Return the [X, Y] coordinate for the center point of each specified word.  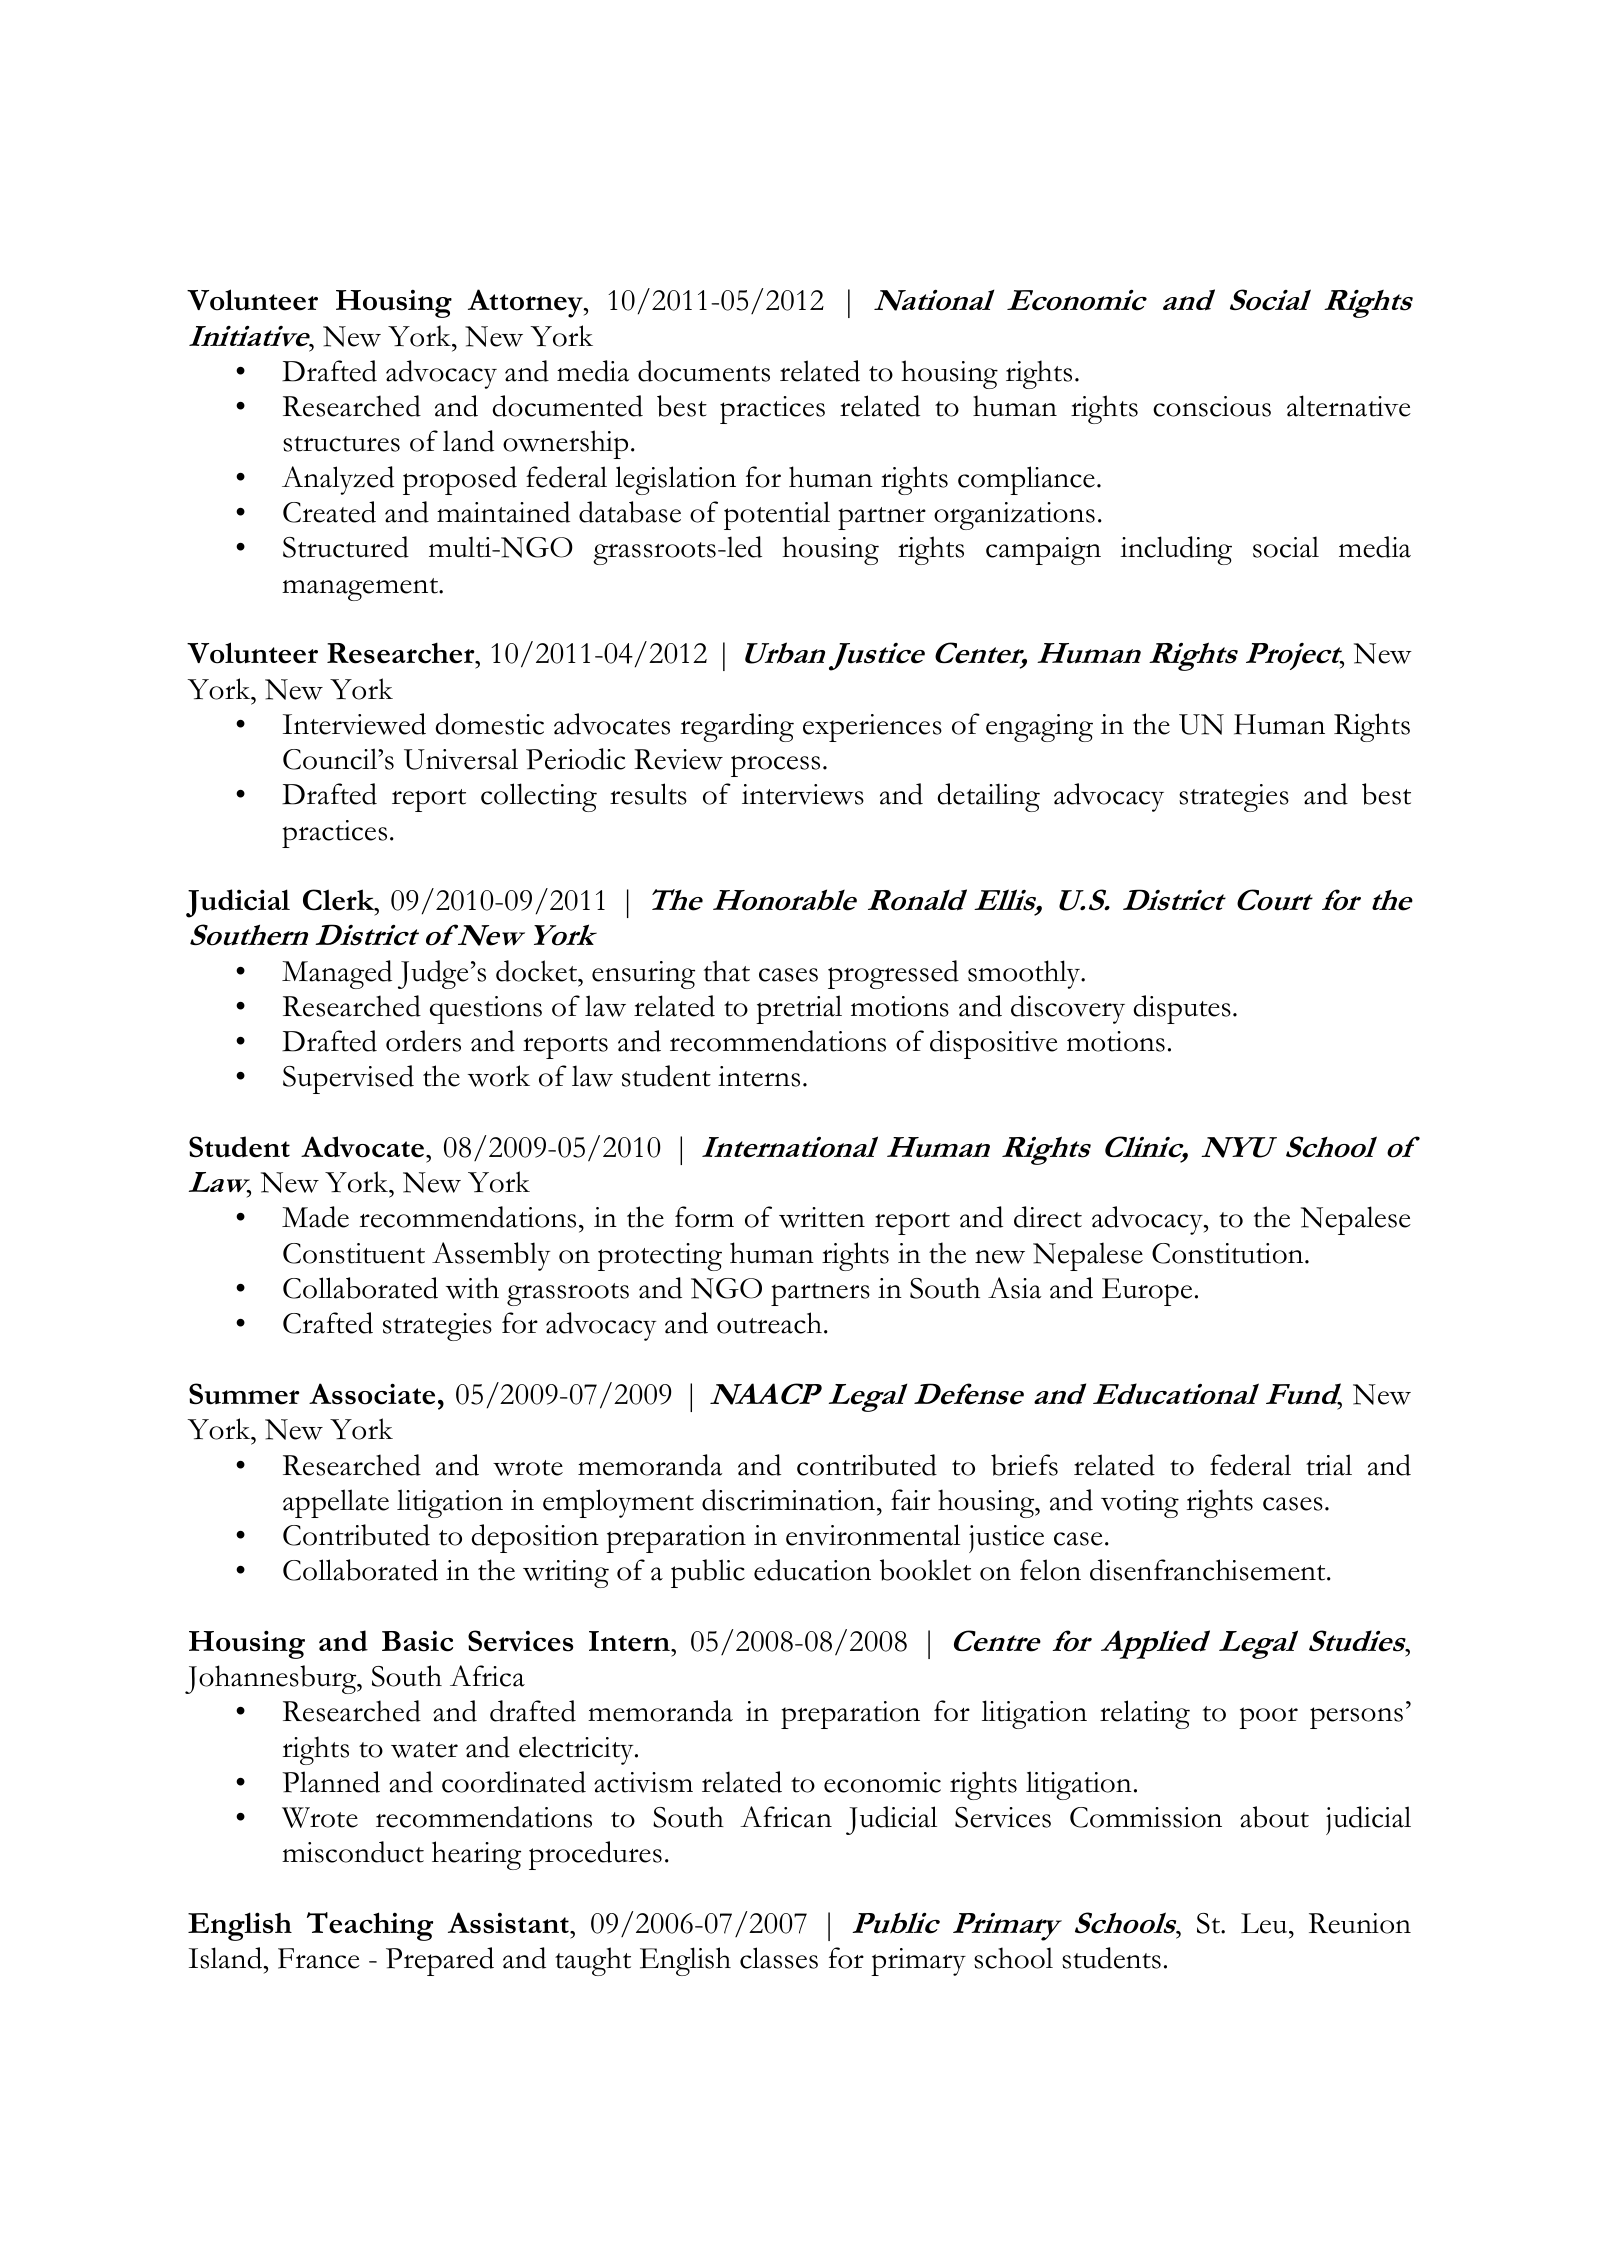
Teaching [370, 1926]
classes [779, 1958]
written [822, 1217]
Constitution [1229, 1253]
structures [341, 444]
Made [315, 1217]
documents [704, 371]
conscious [1212, 406]
